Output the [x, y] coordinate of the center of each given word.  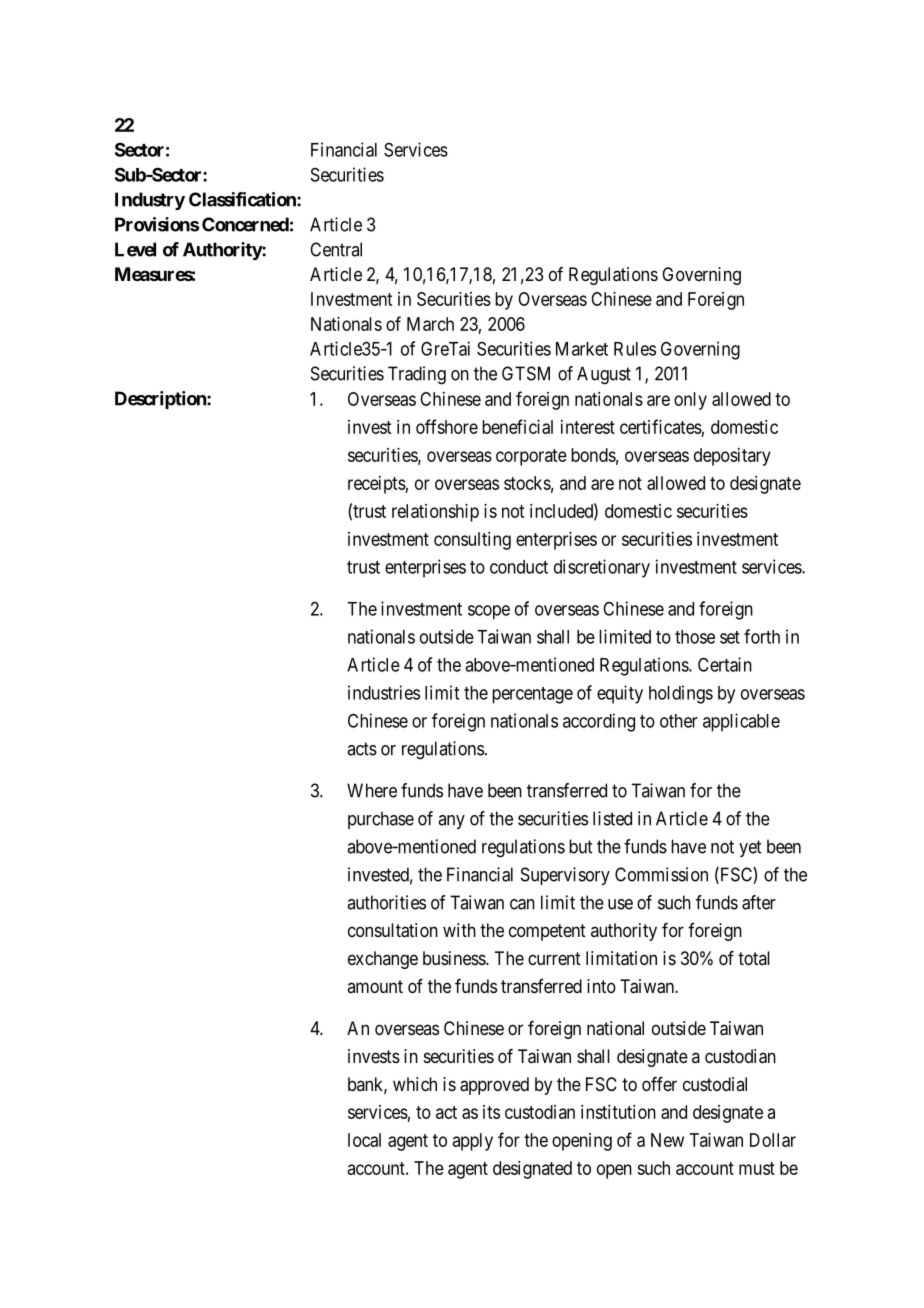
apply [473, 1142]
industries [384, 692]
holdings [681, 694]
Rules [635, 349]
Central [336, 249]
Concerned [245, 224]
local [364, 1140]
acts [362, 749]
